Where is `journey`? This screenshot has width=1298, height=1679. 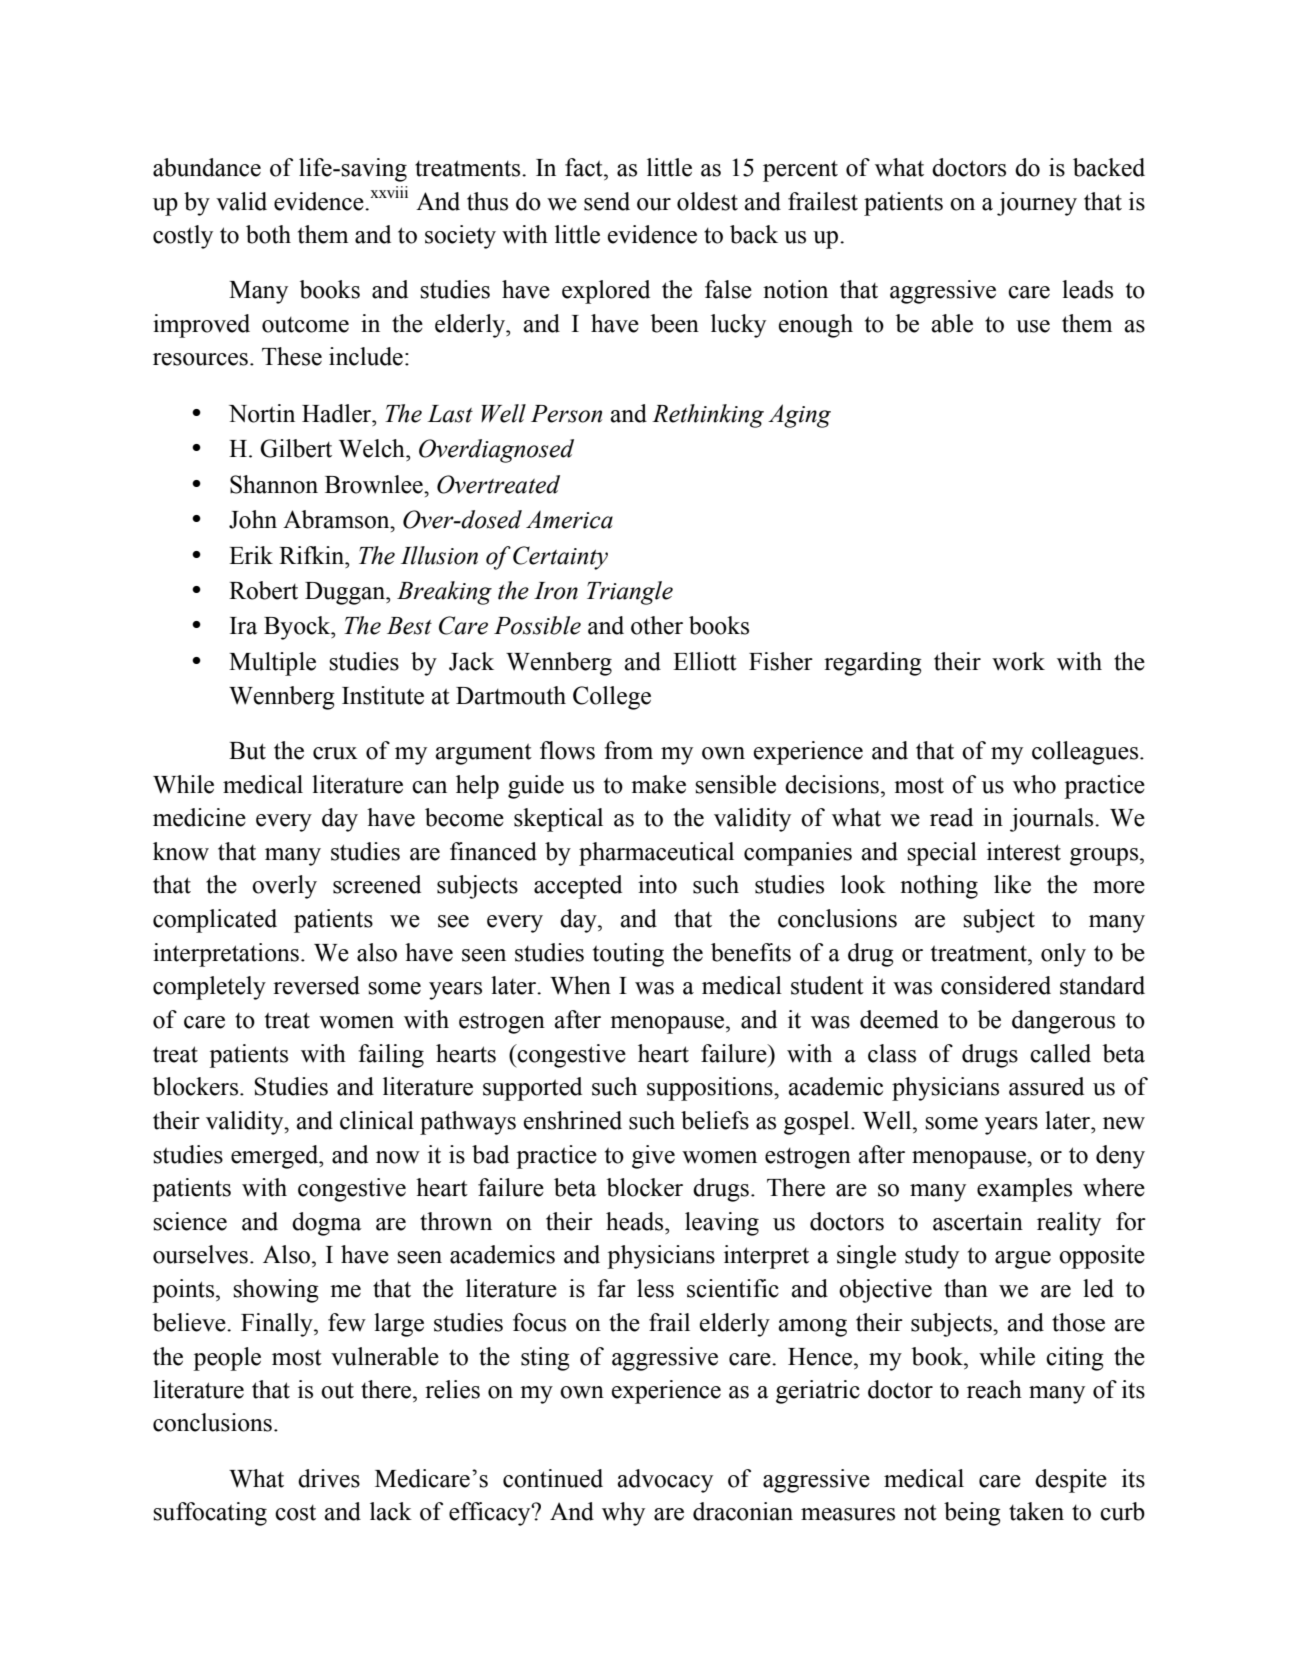
journey is located at coordinates (1037, 204).
